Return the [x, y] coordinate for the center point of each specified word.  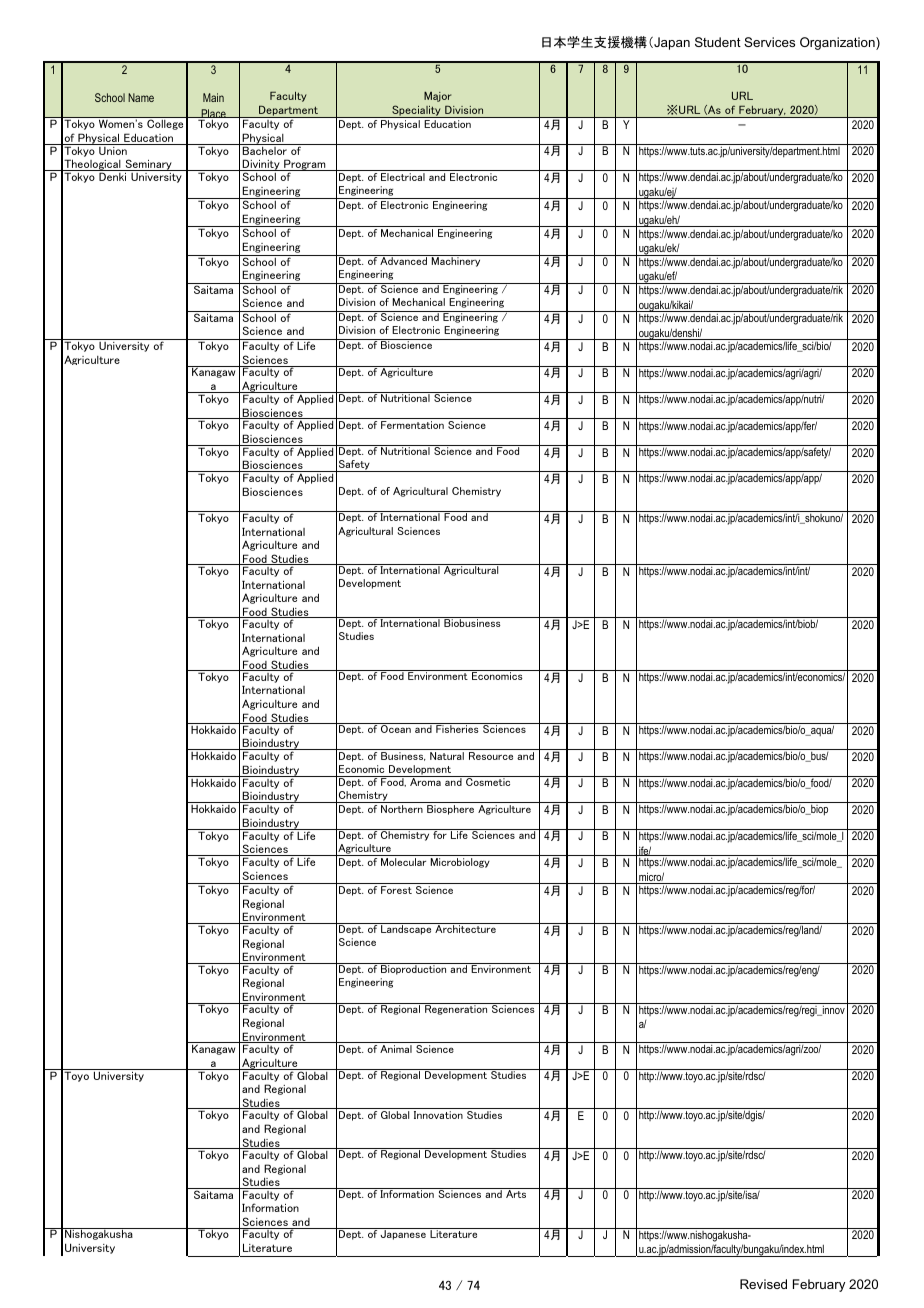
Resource [491, 756]
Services [769, 42]
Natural [447, 756]
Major [437, 96]
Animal [396, 1049]
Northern [402, 809]
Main [213, 97]
